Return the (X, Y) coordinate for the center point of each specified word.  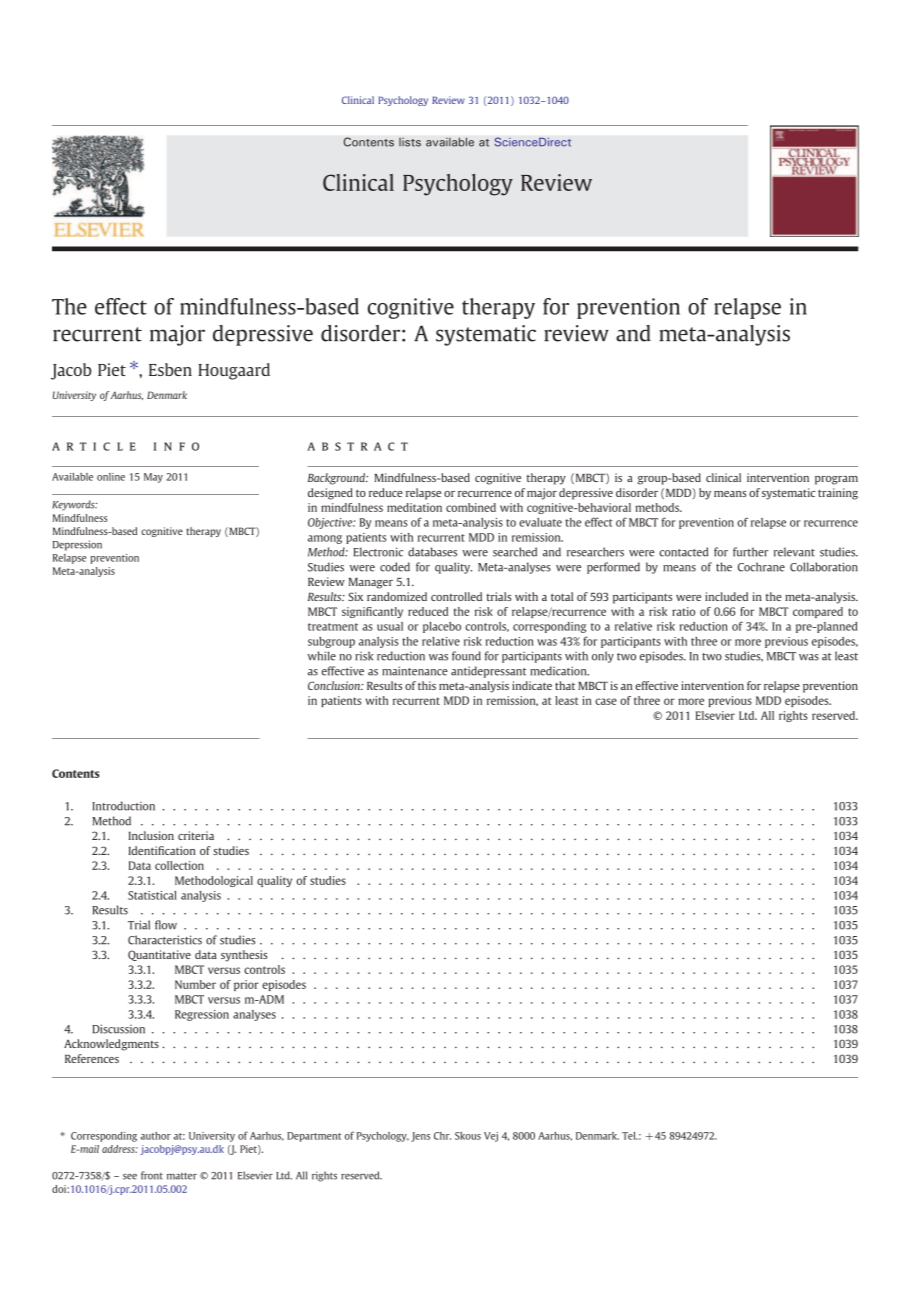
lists (410, 142)
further (750, 552)
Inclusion (151, 835)
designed (330, 494)
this (427, 685)
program (836, 480)
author (155, 1136)
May (153, 478)
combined (471, 507)
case (606, 701)
